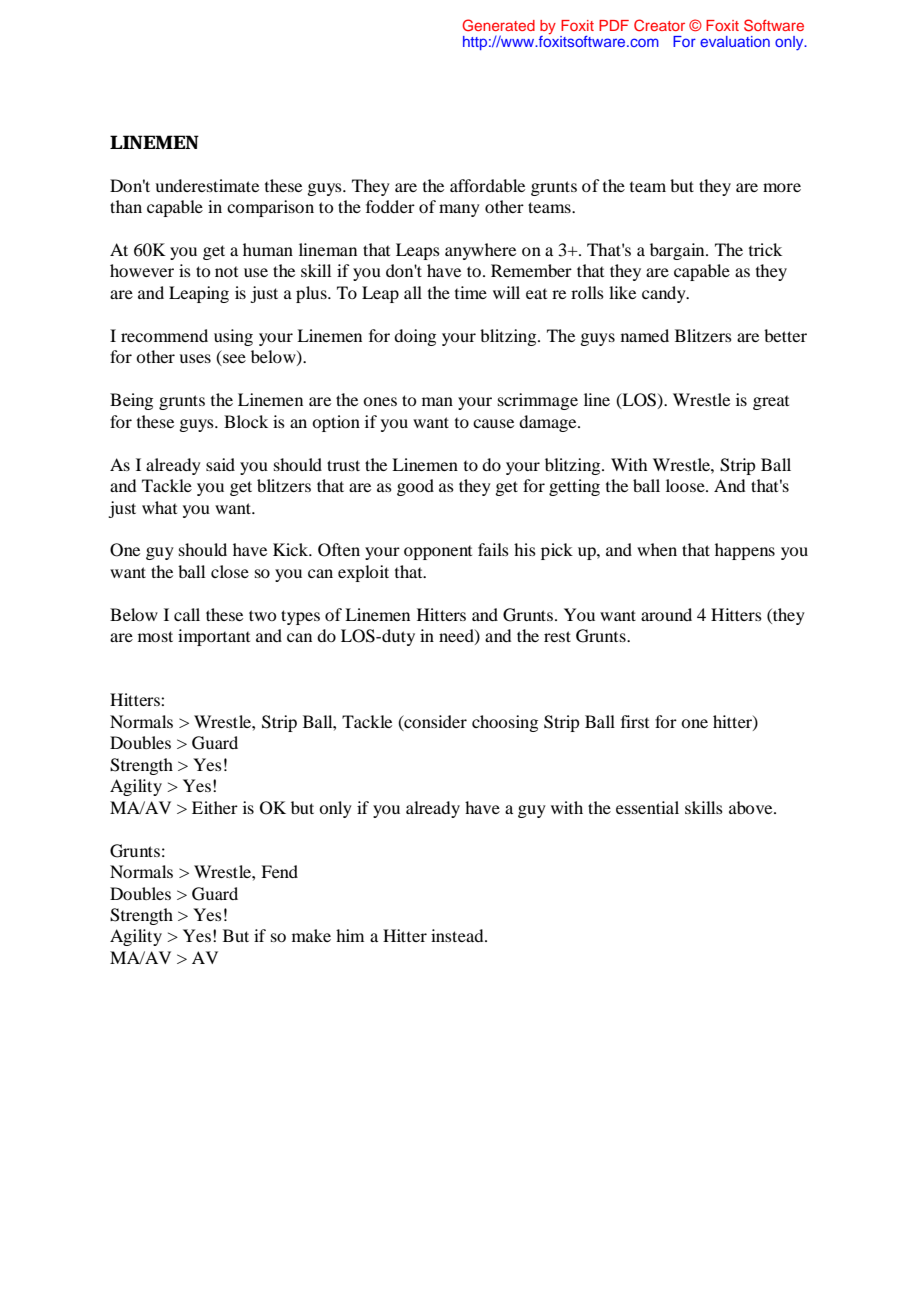 The height and width of the screenshot is (1308, 924). What do you see at coordinates (279, 871) in the screenshot?
I see `Fend` at bounding box center [279, 871].
